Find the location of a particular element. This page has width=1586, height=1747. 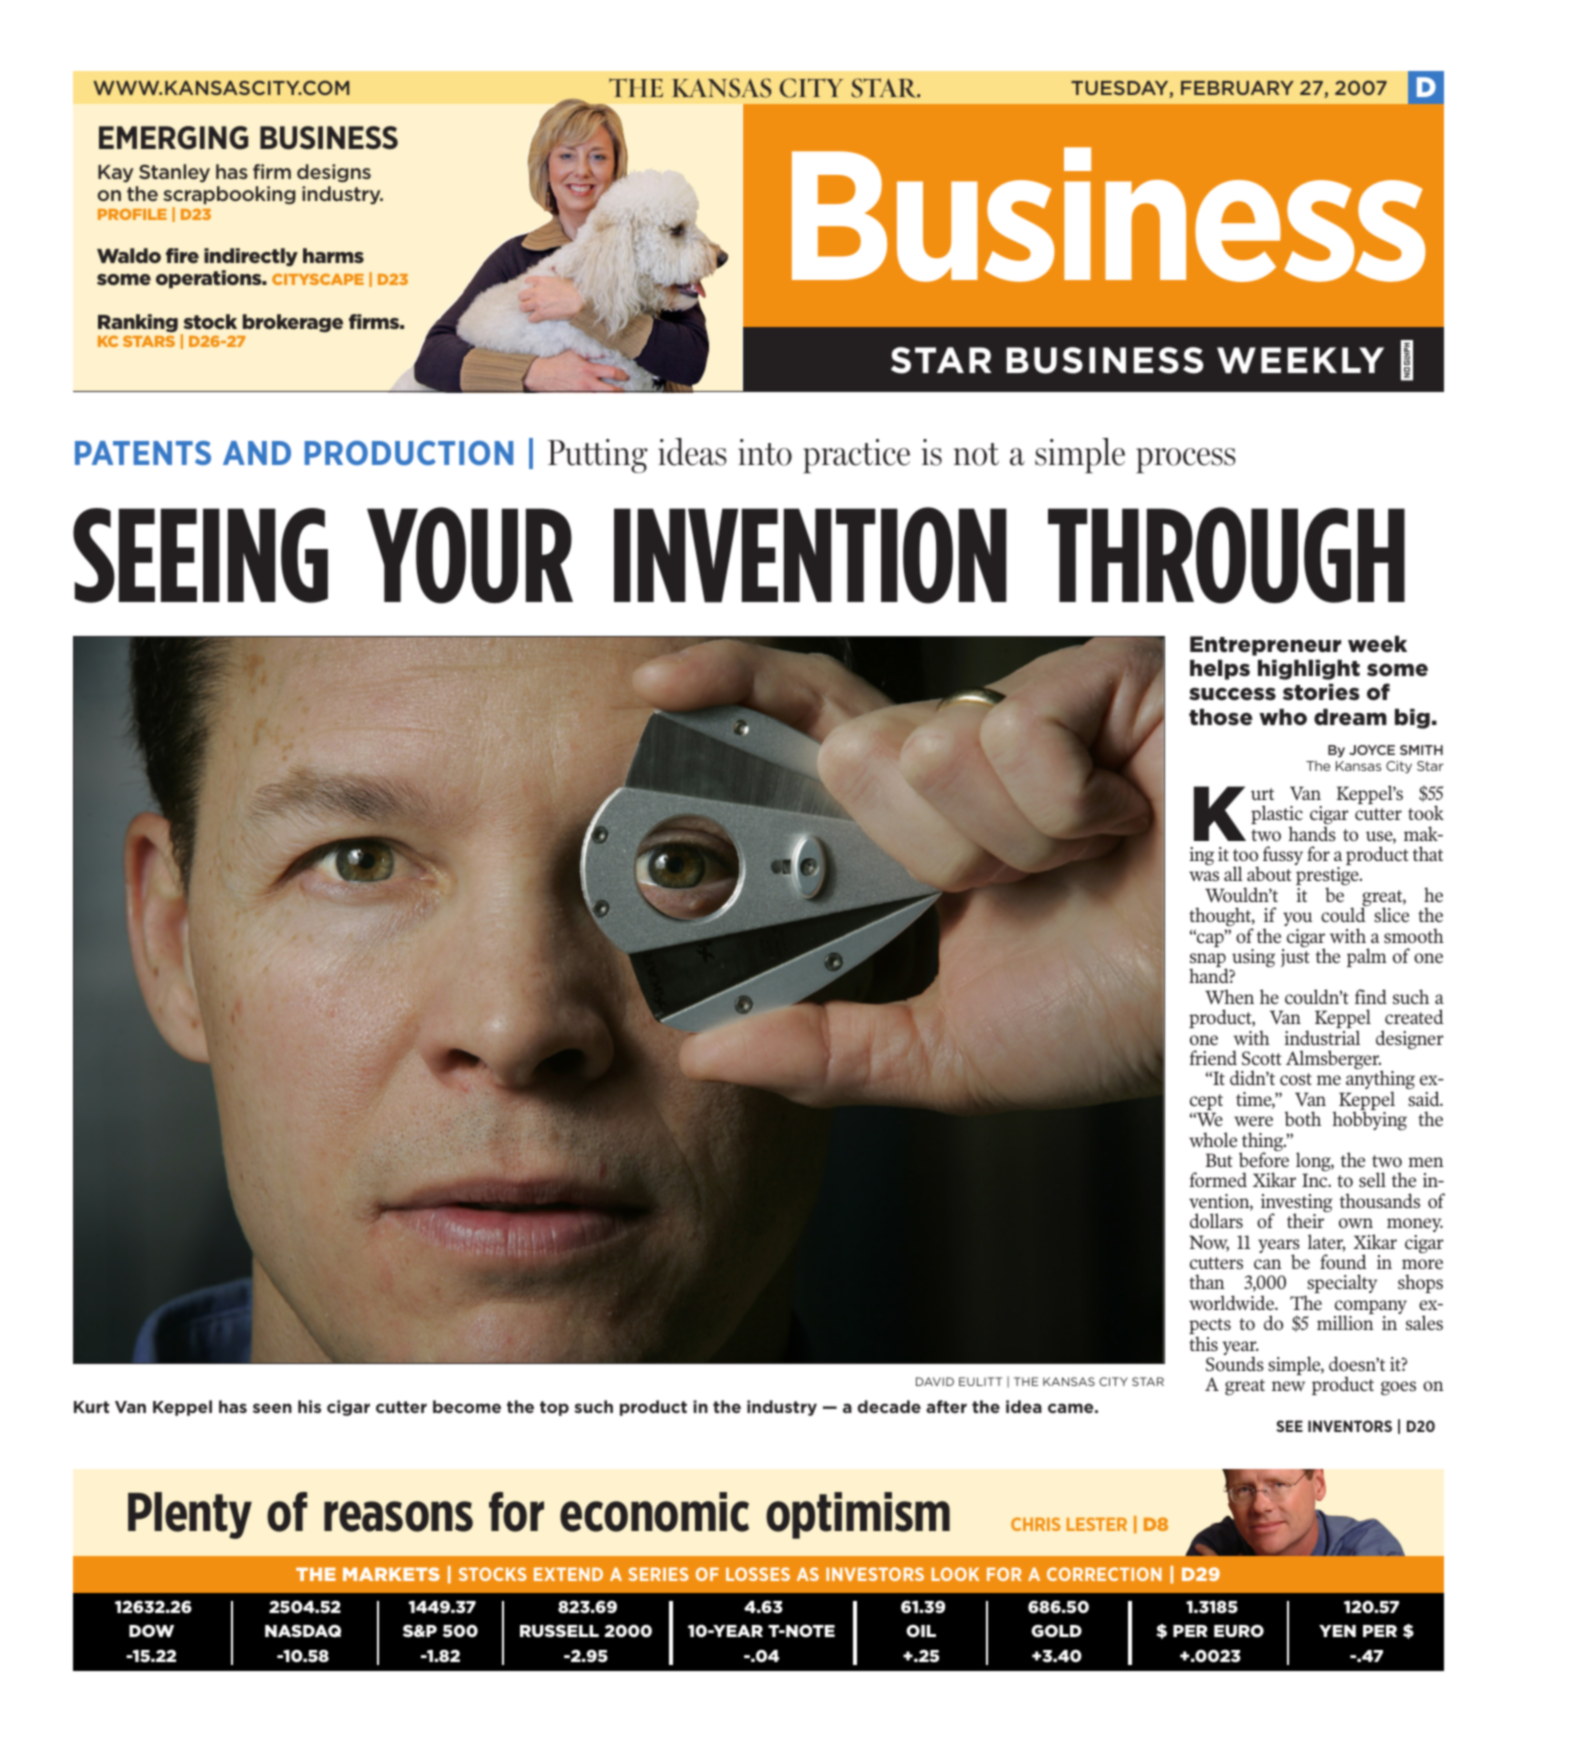

NASDAQ is located at coordinates (303, 1630).
